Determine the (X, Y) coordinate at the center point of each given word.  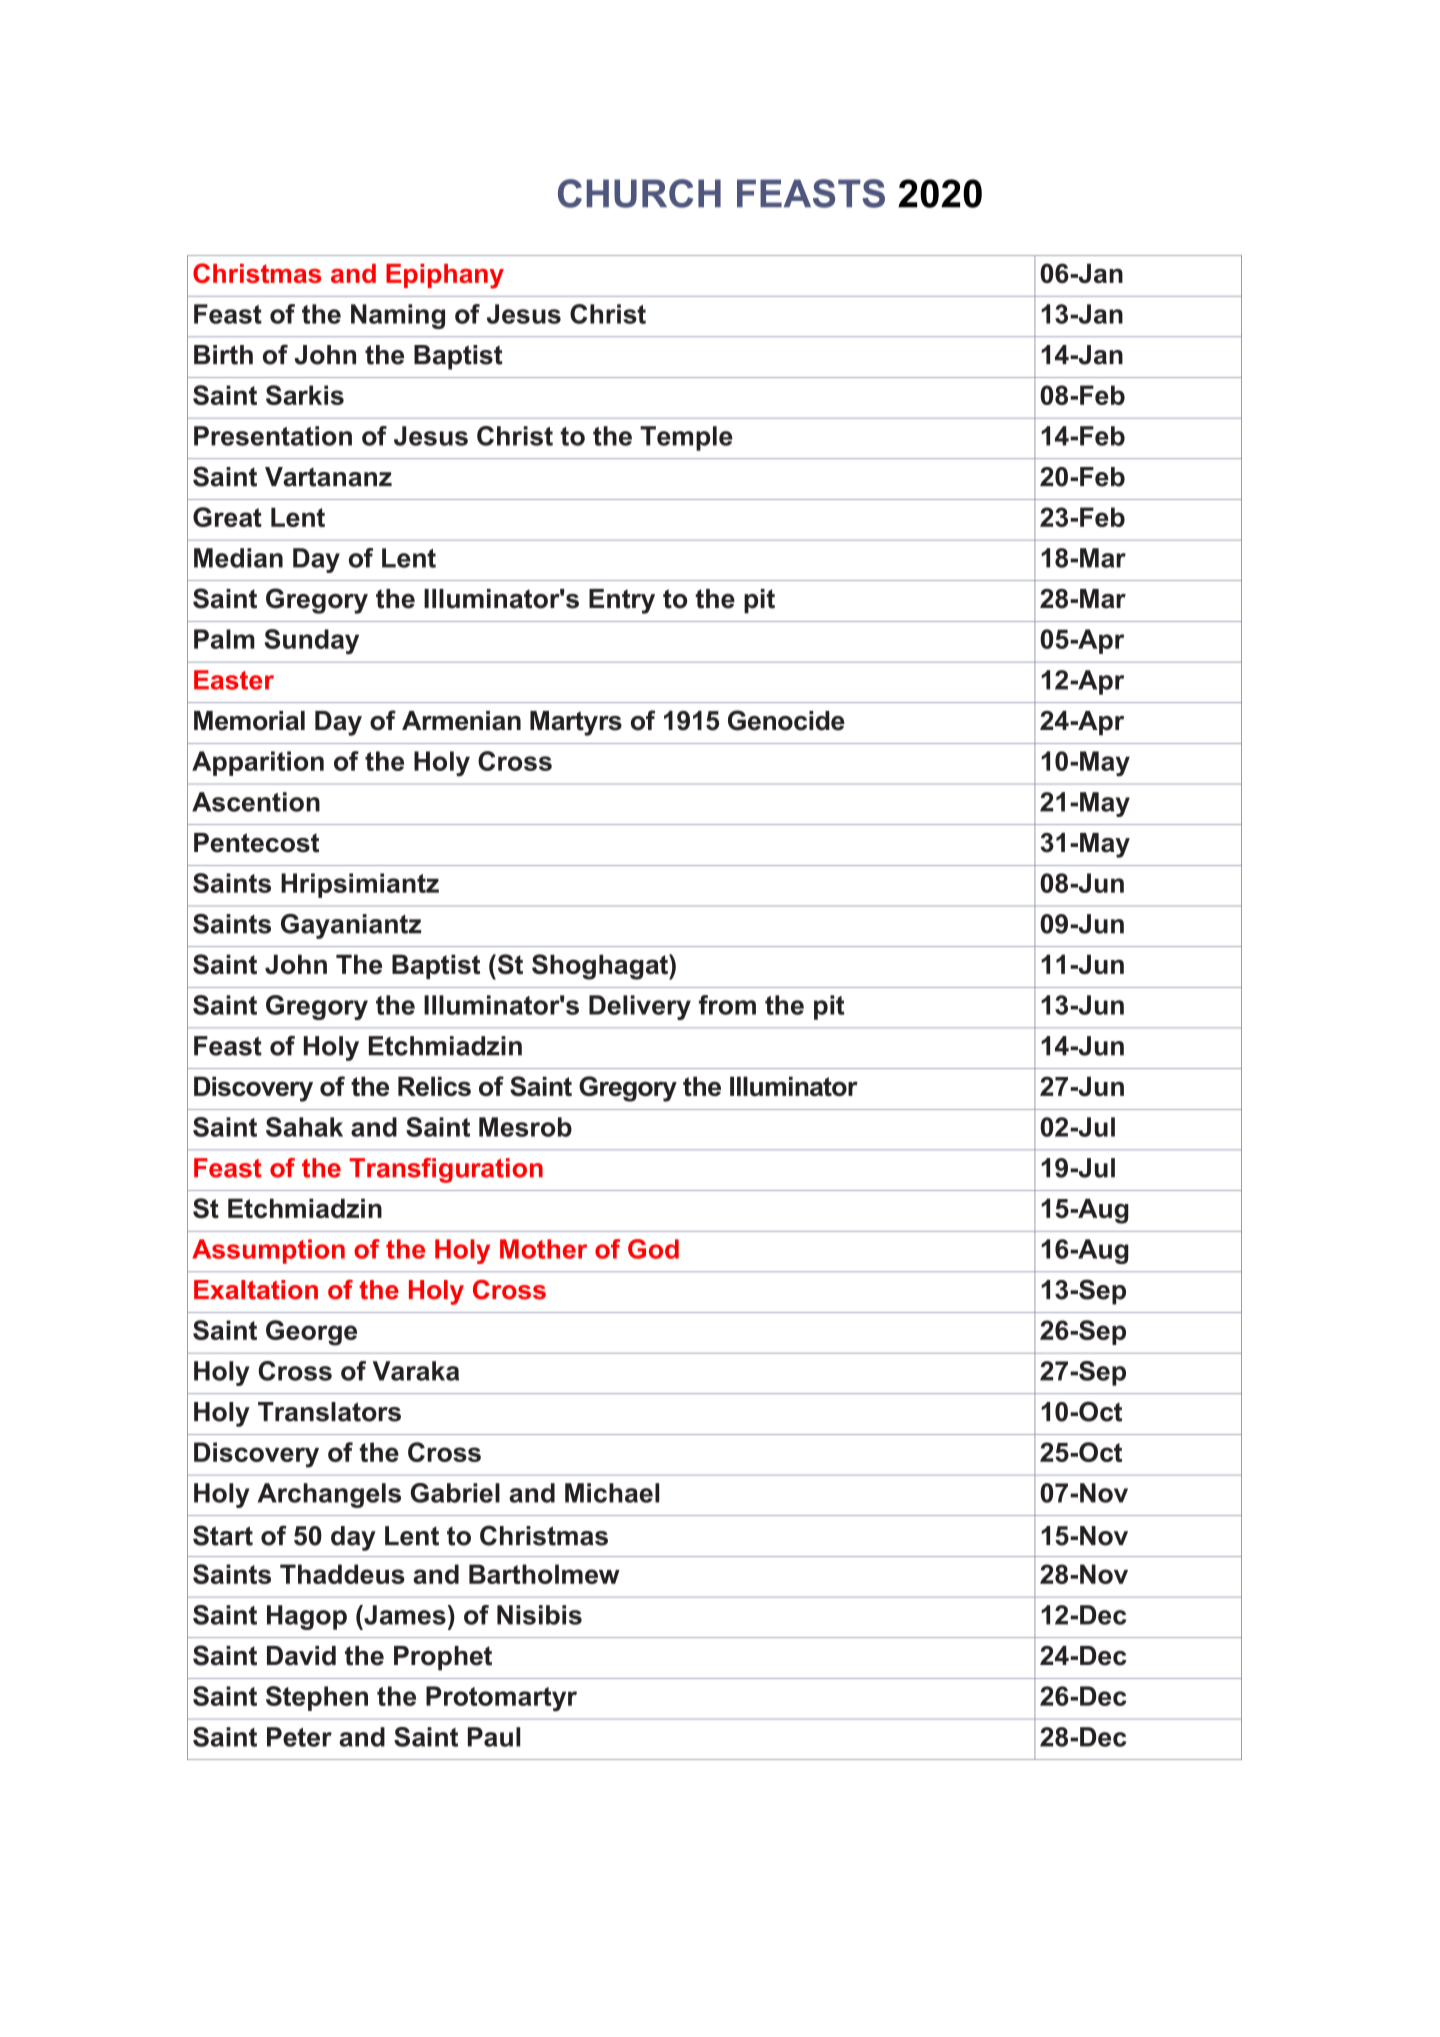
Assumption (268, 1251)
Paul (494, 1737)
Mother (543, 1249)
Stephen (317, 1698)
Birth (223, 355)
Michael (612, 1493)
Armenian (461, 721)
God (653, 1249)
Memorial (249, 721)
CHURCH (639, 193)
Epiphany (445, 276)
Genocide (786, 720)
